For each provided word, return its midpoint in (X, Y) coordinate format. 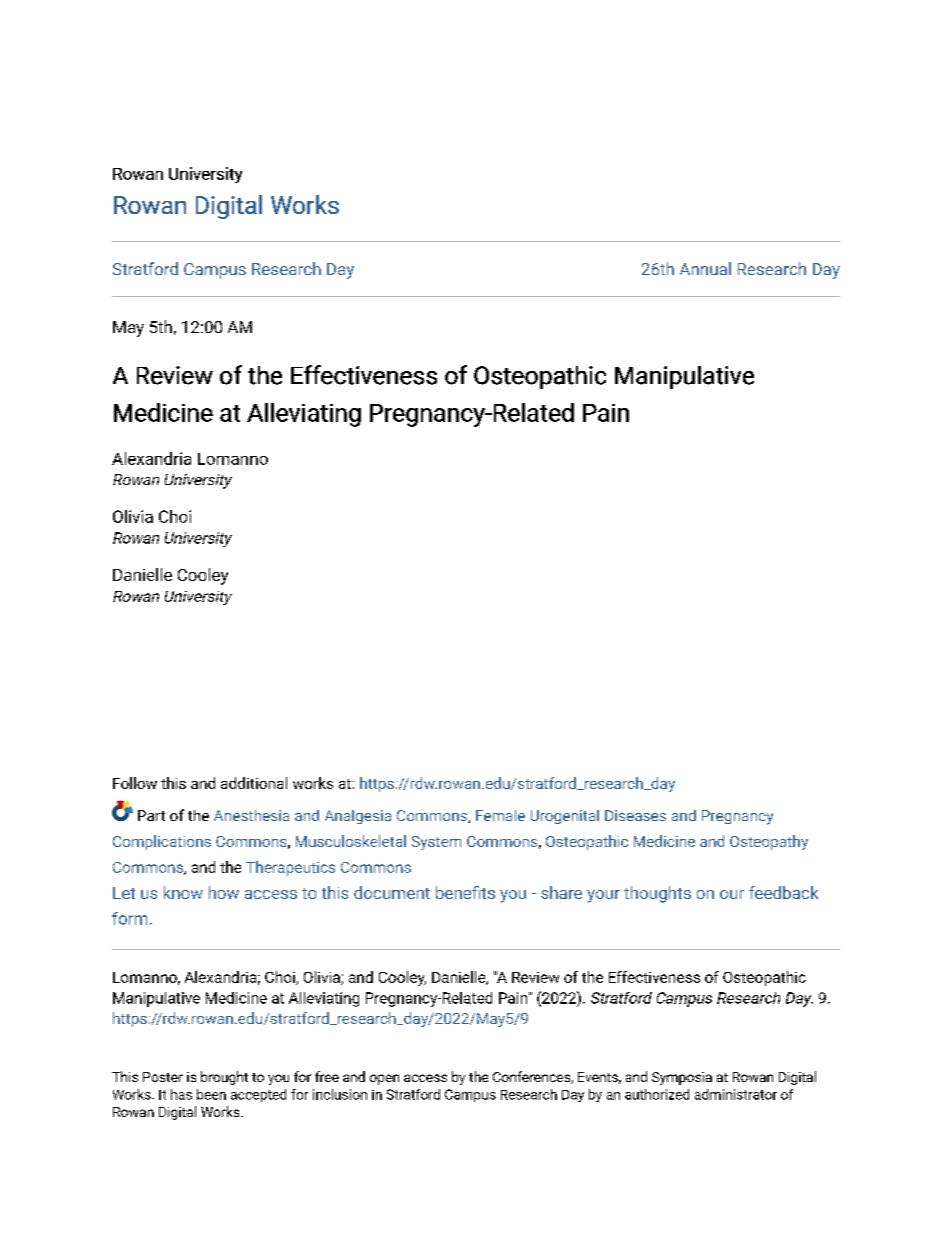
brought (224, 1078)
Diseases (635, 815)
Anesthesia (251, 815)
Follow (135, 783)
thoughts (657, 894)
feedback (783, 892)
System (436, 843)
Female (500, 815)
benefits (465, 892)
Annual (705, 268)
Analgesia (358, 817)
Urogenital (565, 817)
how (224, 892)
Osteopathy (769, 842)
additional (254, 783)
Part (151, 815)
